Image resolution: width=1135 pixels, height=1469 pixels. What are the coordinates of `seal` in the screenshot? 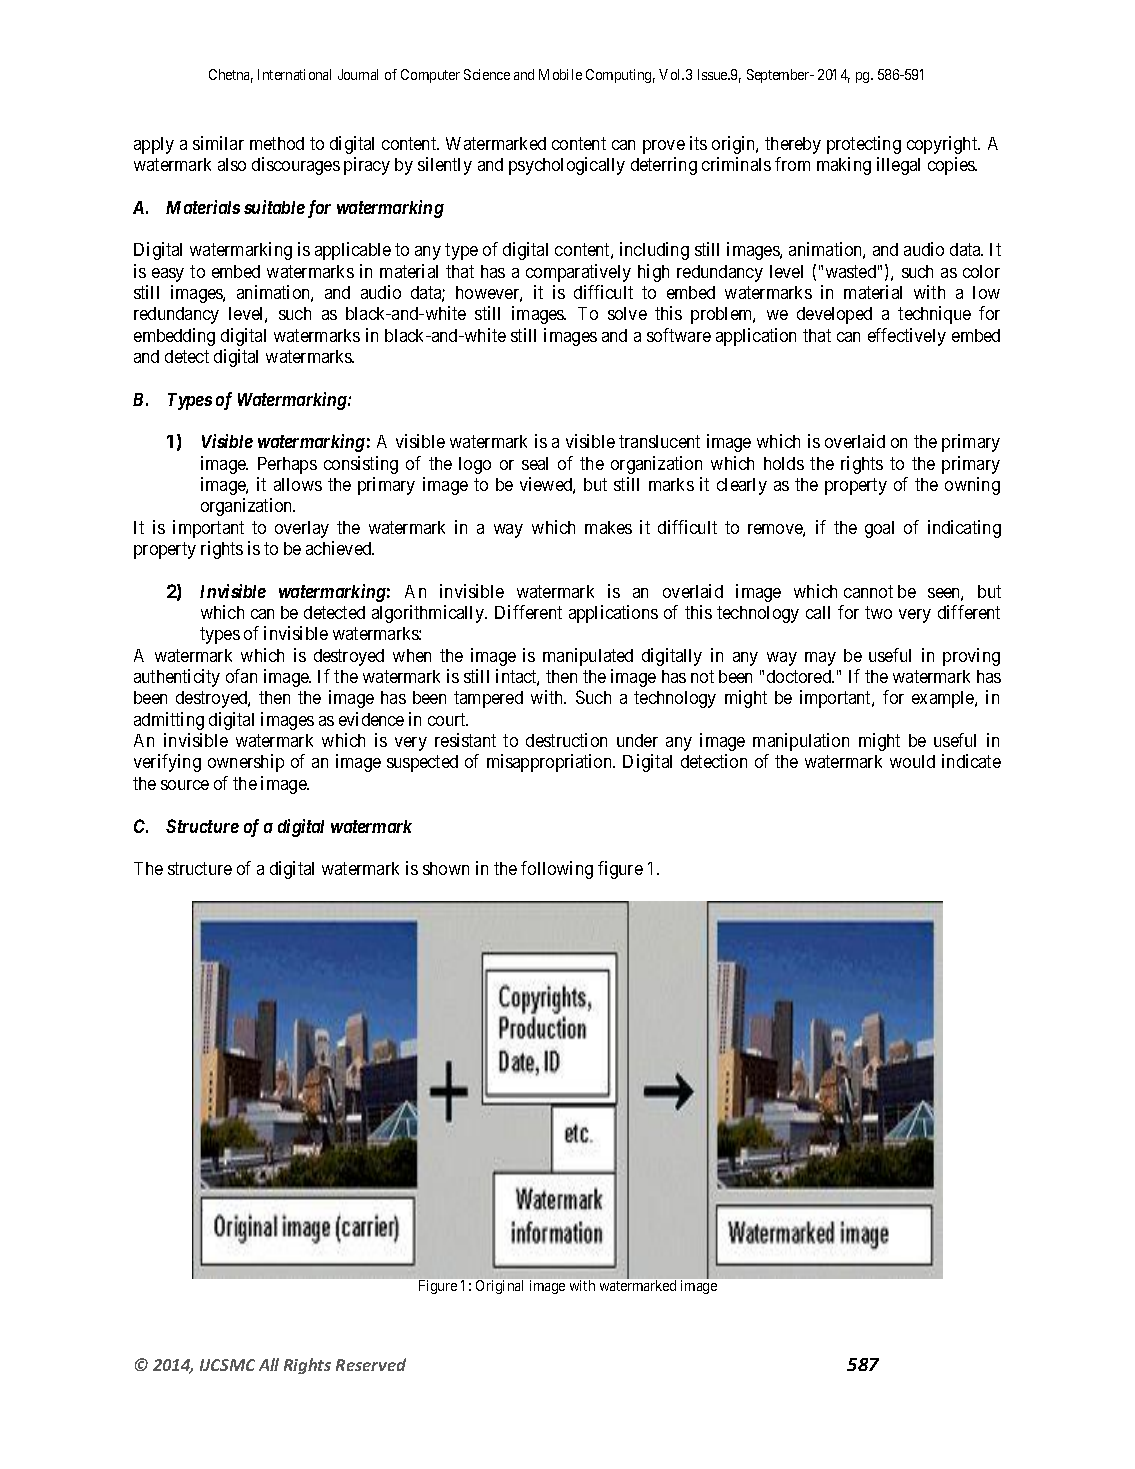 It's located at (535, 463).
